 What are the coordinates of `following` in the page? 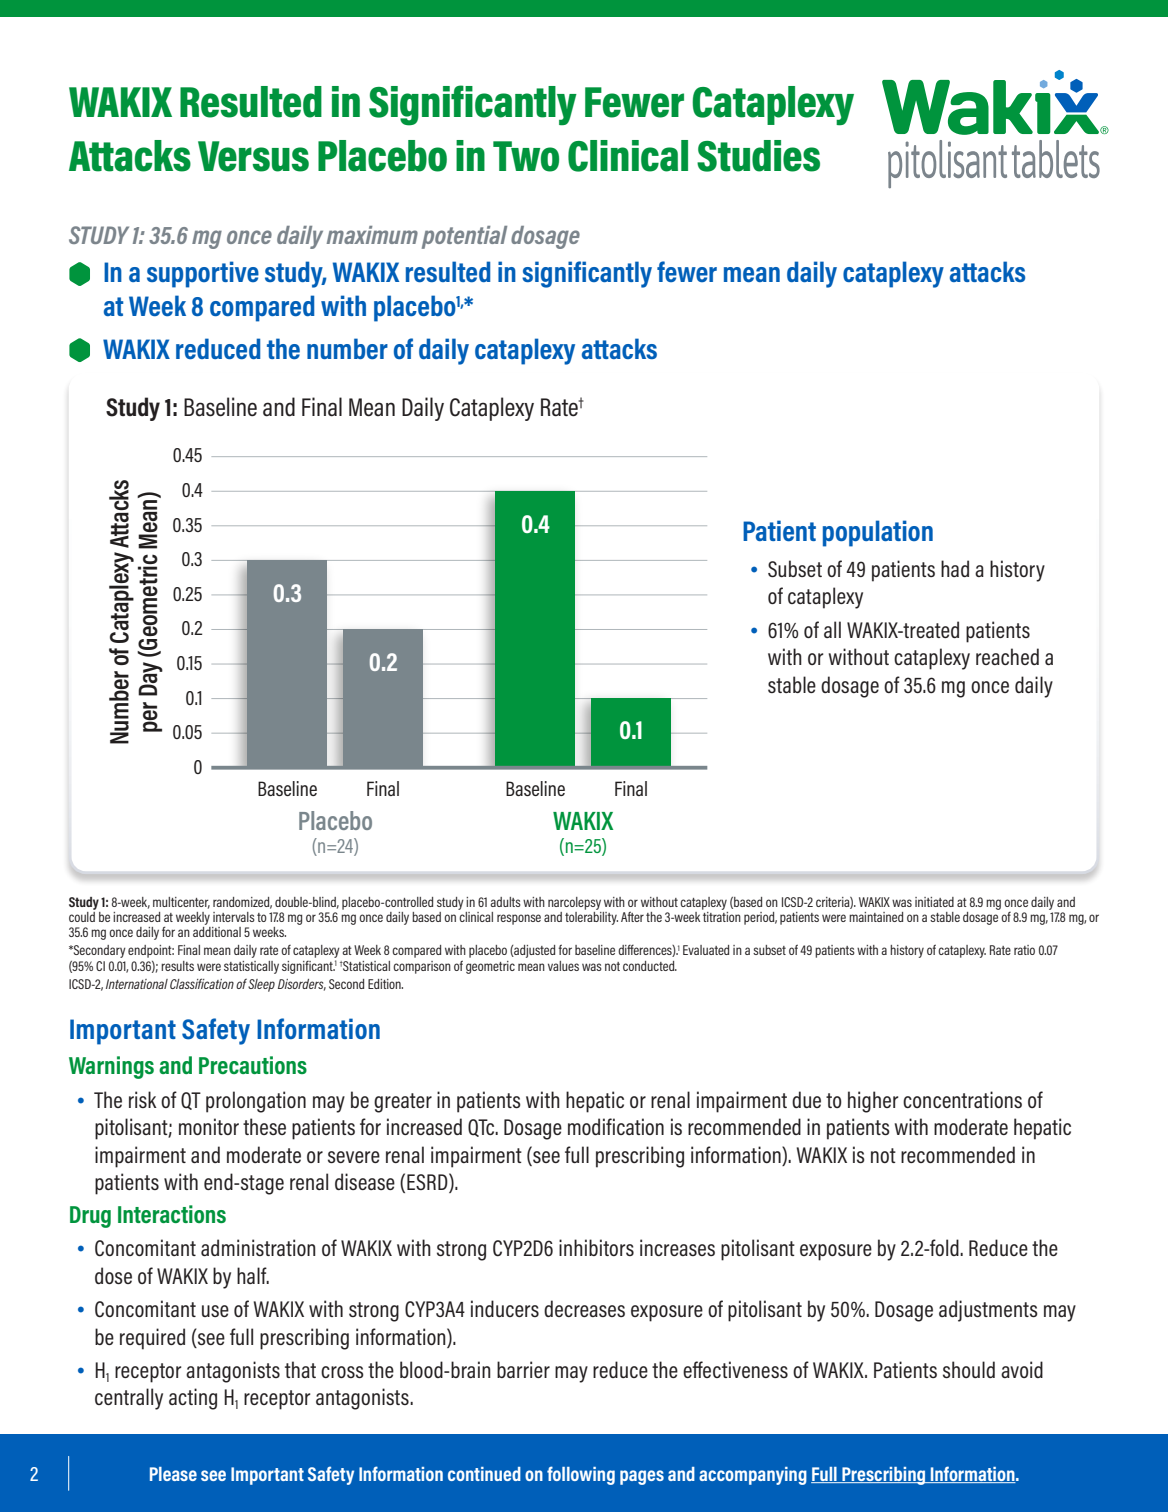 It's located at (581, 1475).
